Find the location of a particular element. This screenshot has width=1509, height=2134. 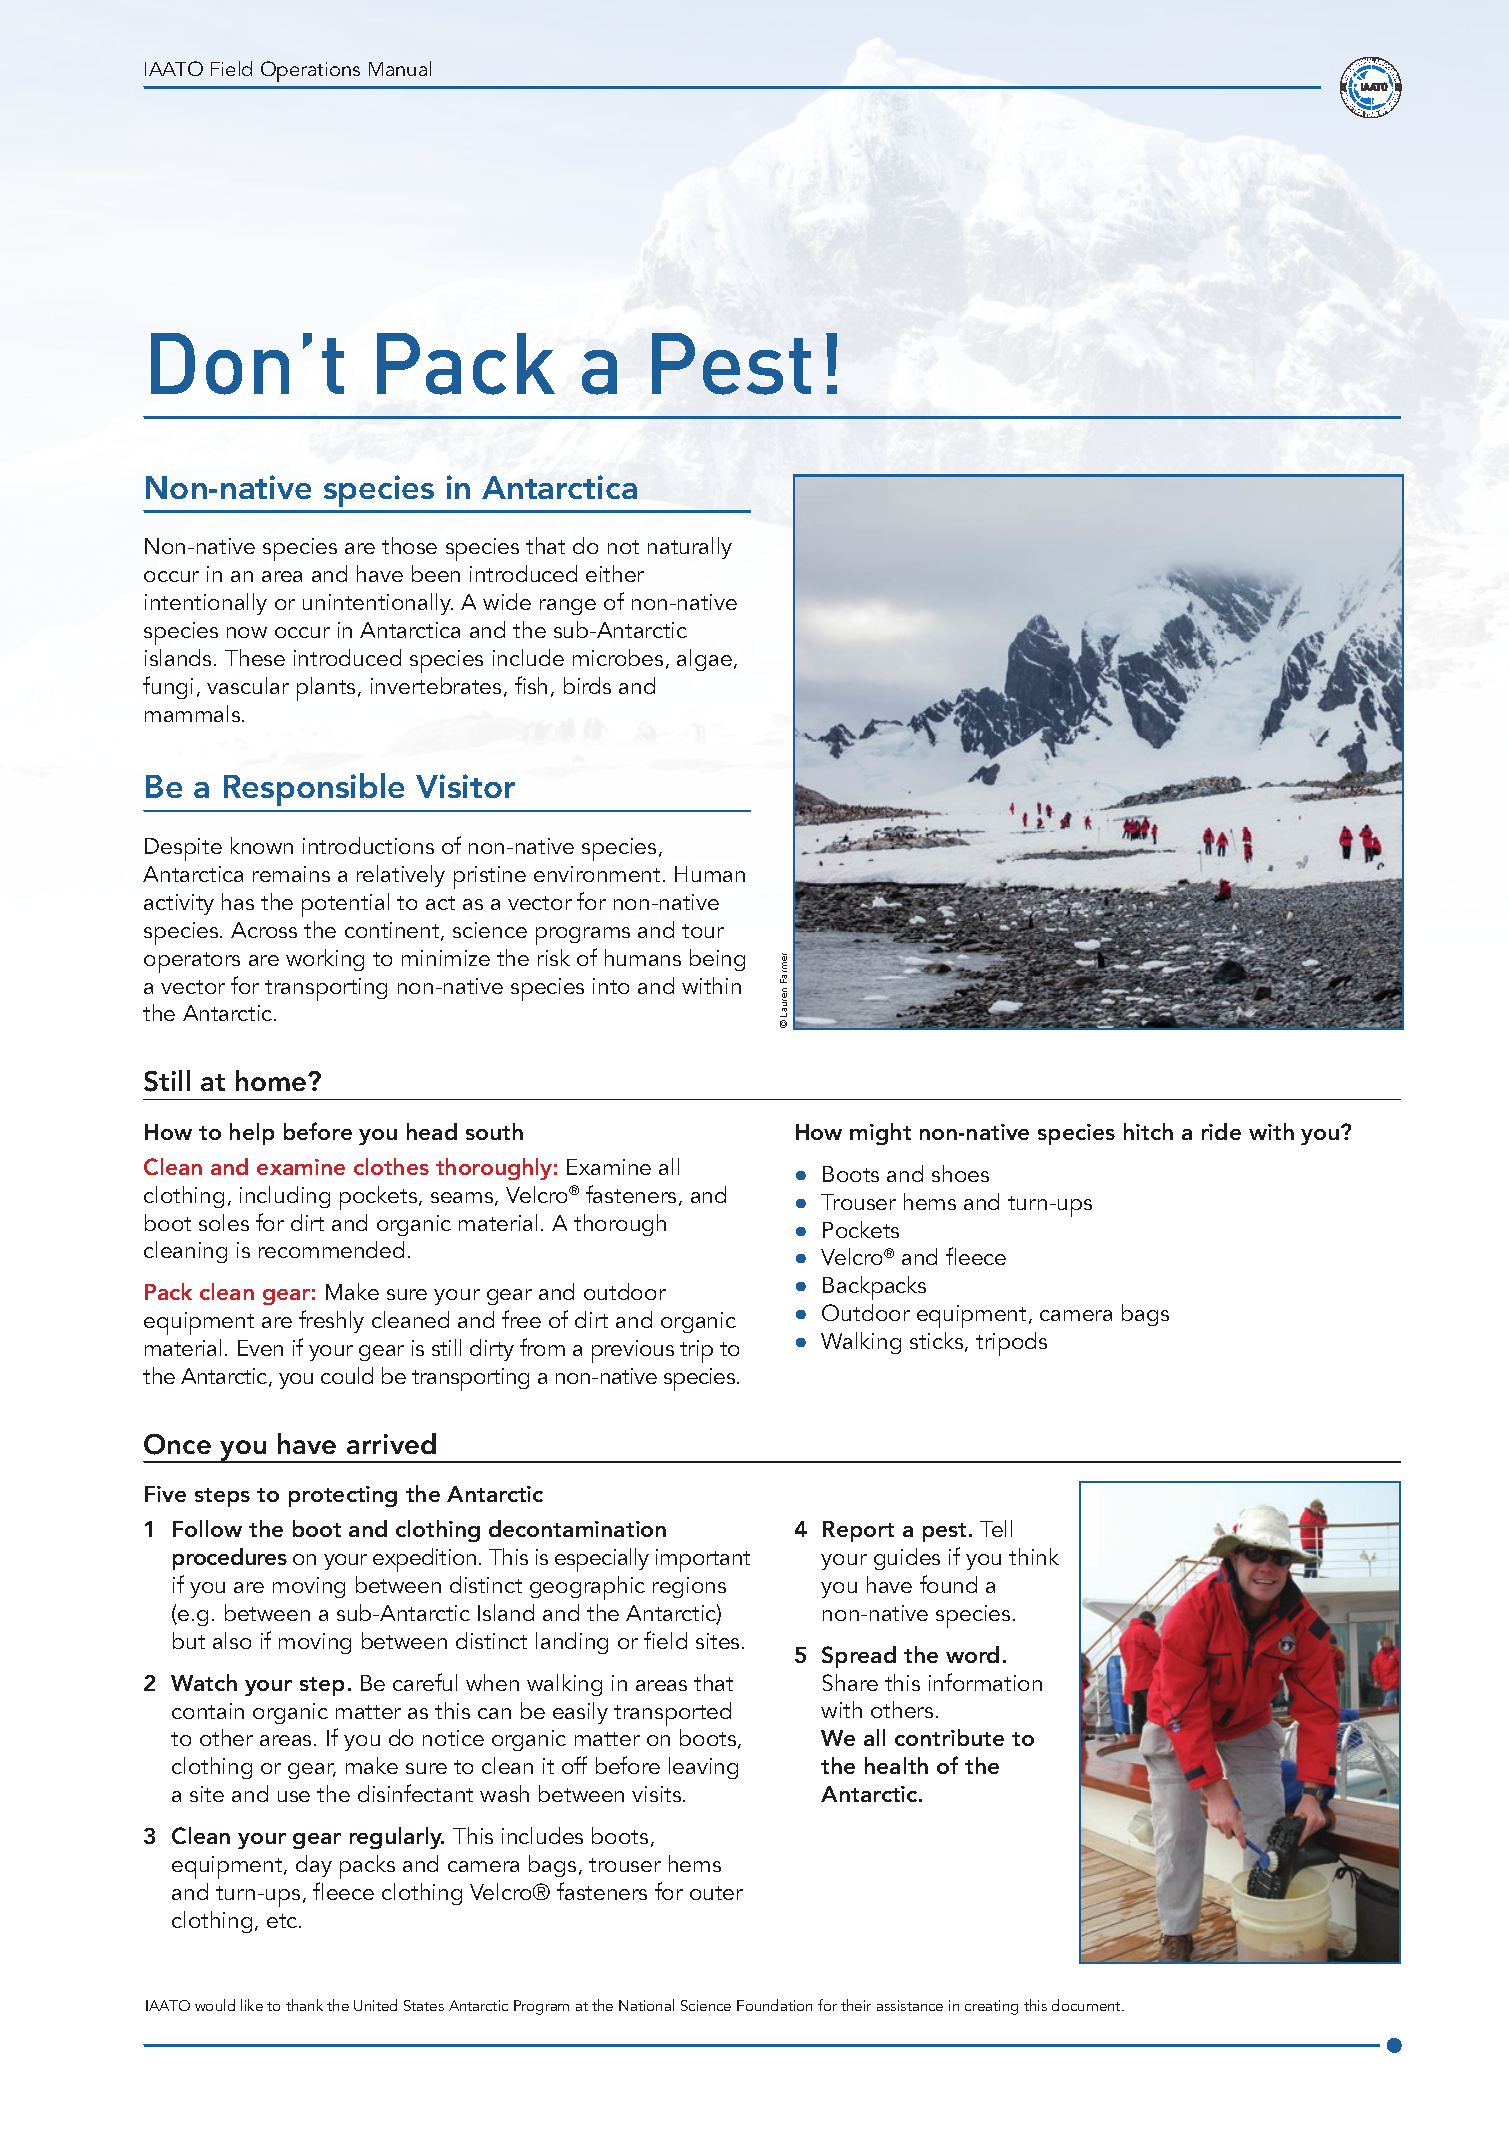

naturally is located at coordinates (690, 548).
